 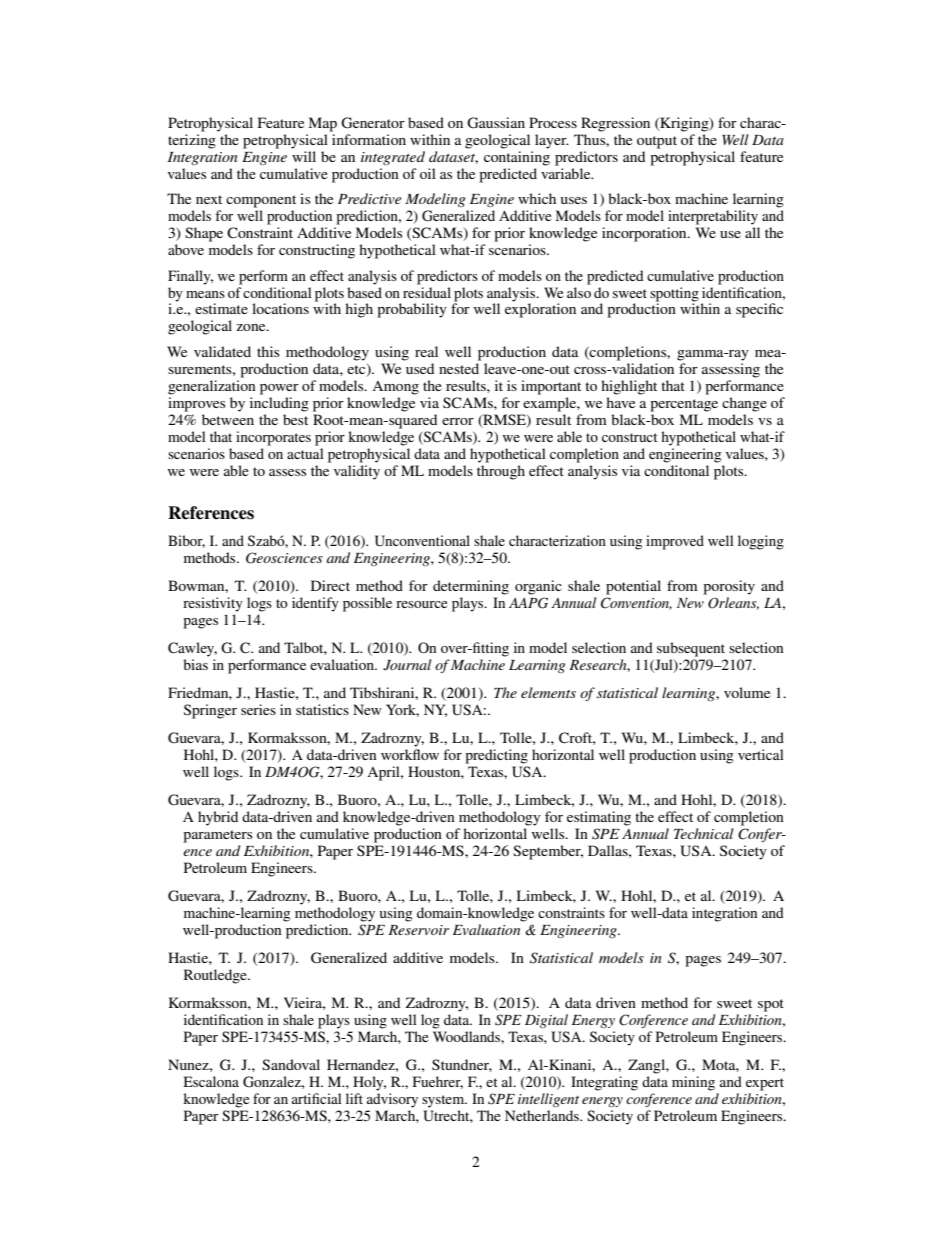 What do you see at coordinates (501, 472) in the page?
I see `through` at bounding box center [501, 472].
